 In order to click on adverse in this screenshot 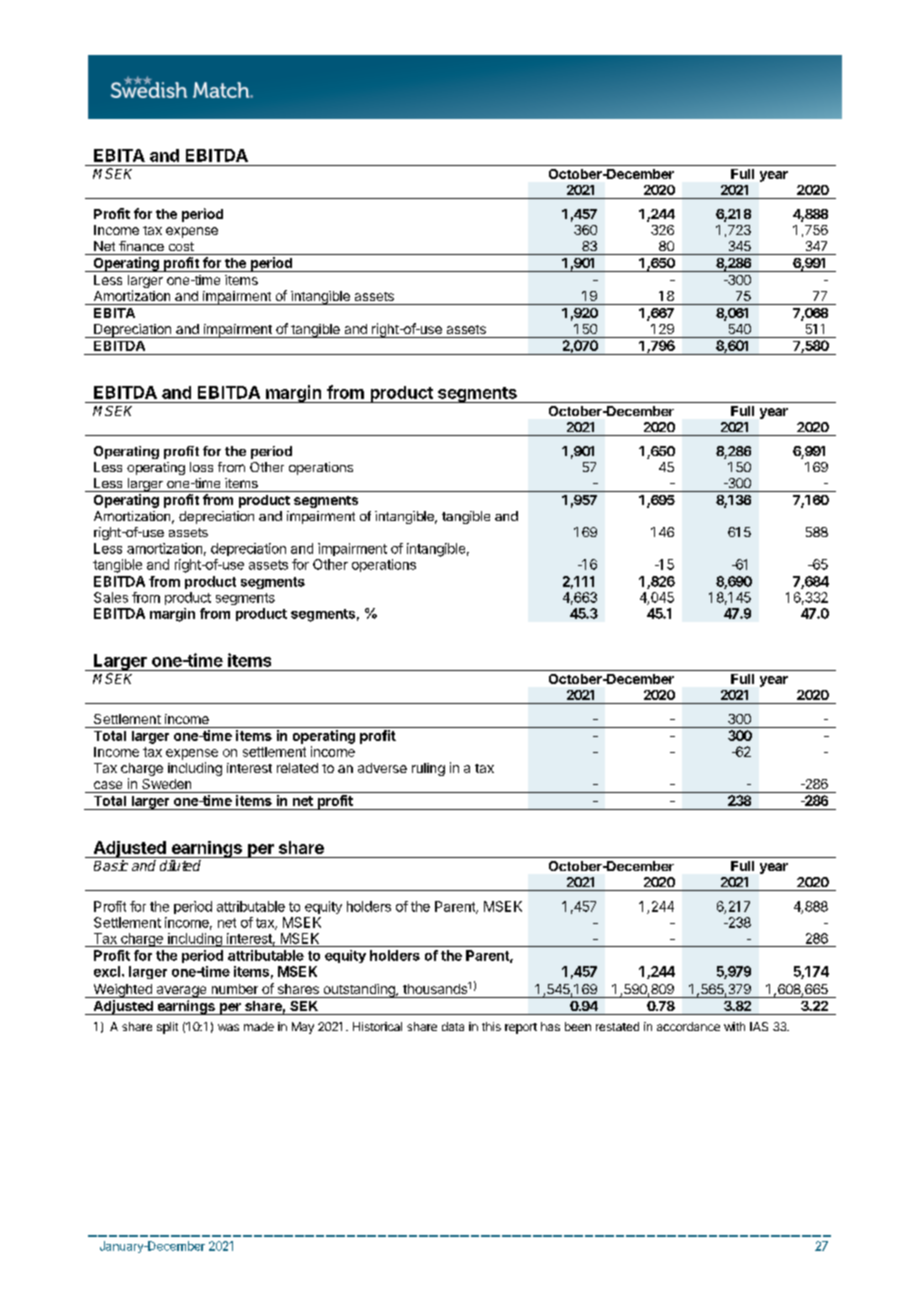, I will do `click(382, 768)`.
